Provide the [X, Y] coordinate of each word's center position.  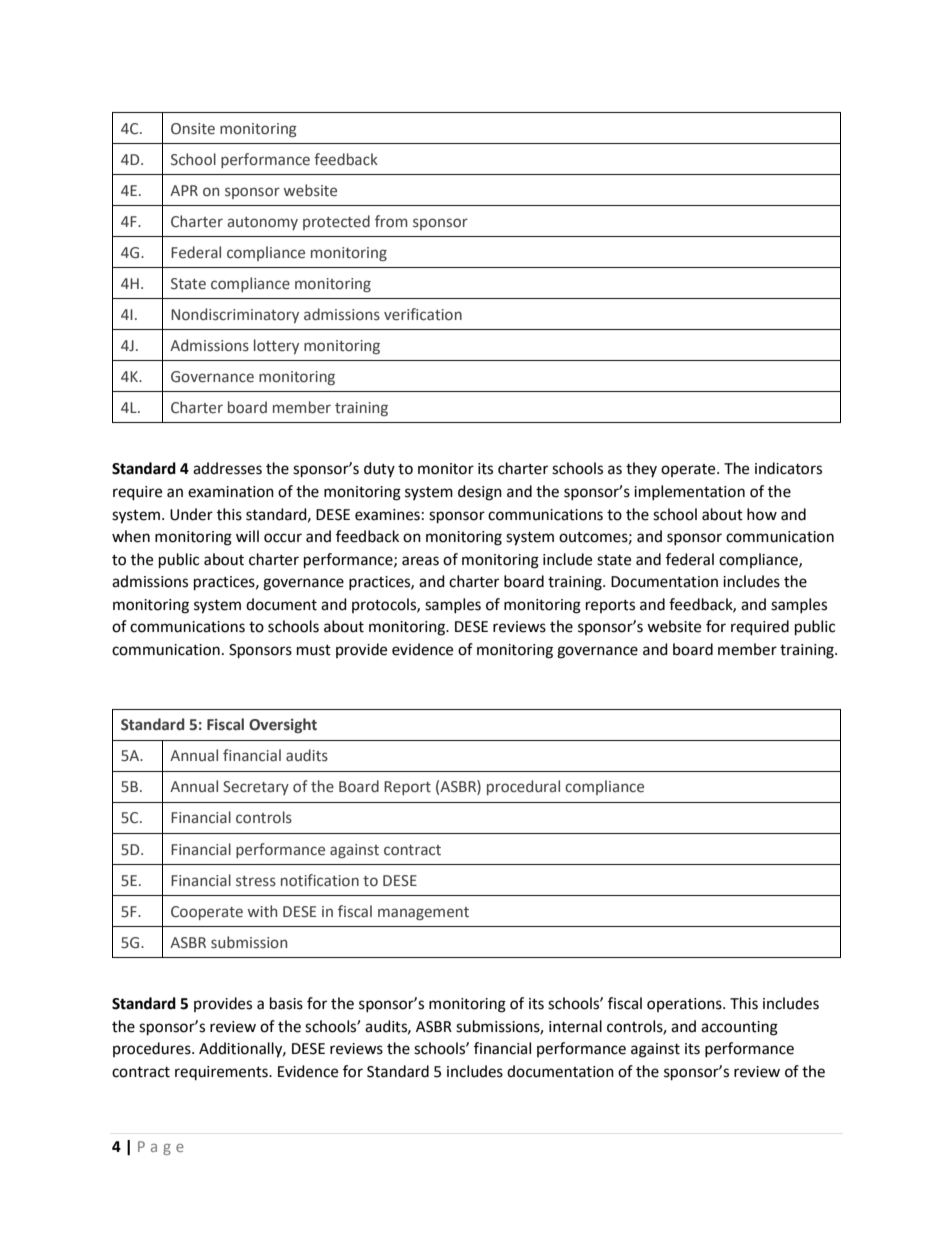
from [391, 221]
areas [420, 561]
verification [423, 314]
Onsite [193, 129]
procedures [153, 1049]
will [247, 536]
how [762, 514]
